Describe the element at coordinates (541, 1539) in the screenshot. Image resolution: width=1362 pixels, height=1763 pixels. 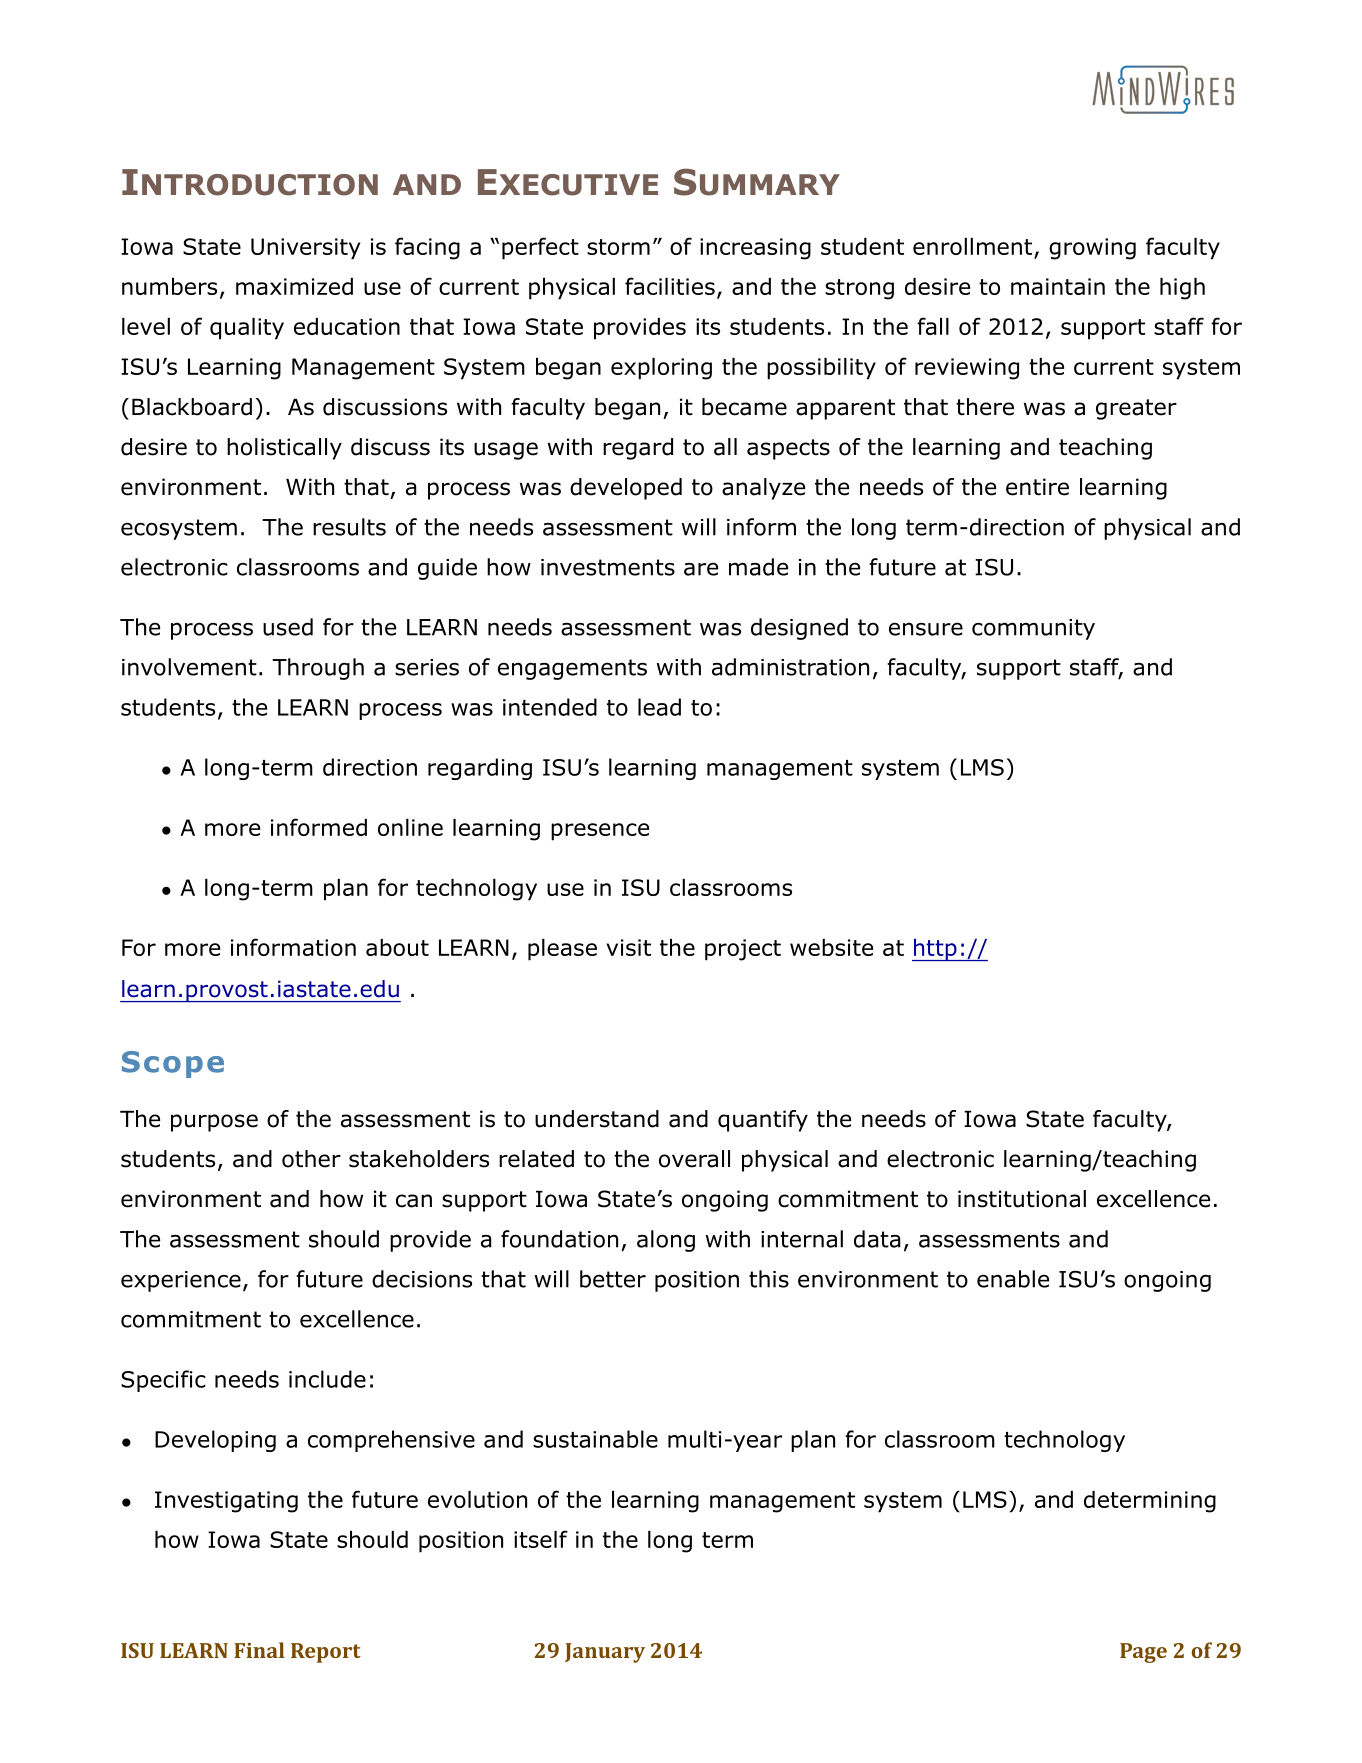
I see `itself` at that location.
